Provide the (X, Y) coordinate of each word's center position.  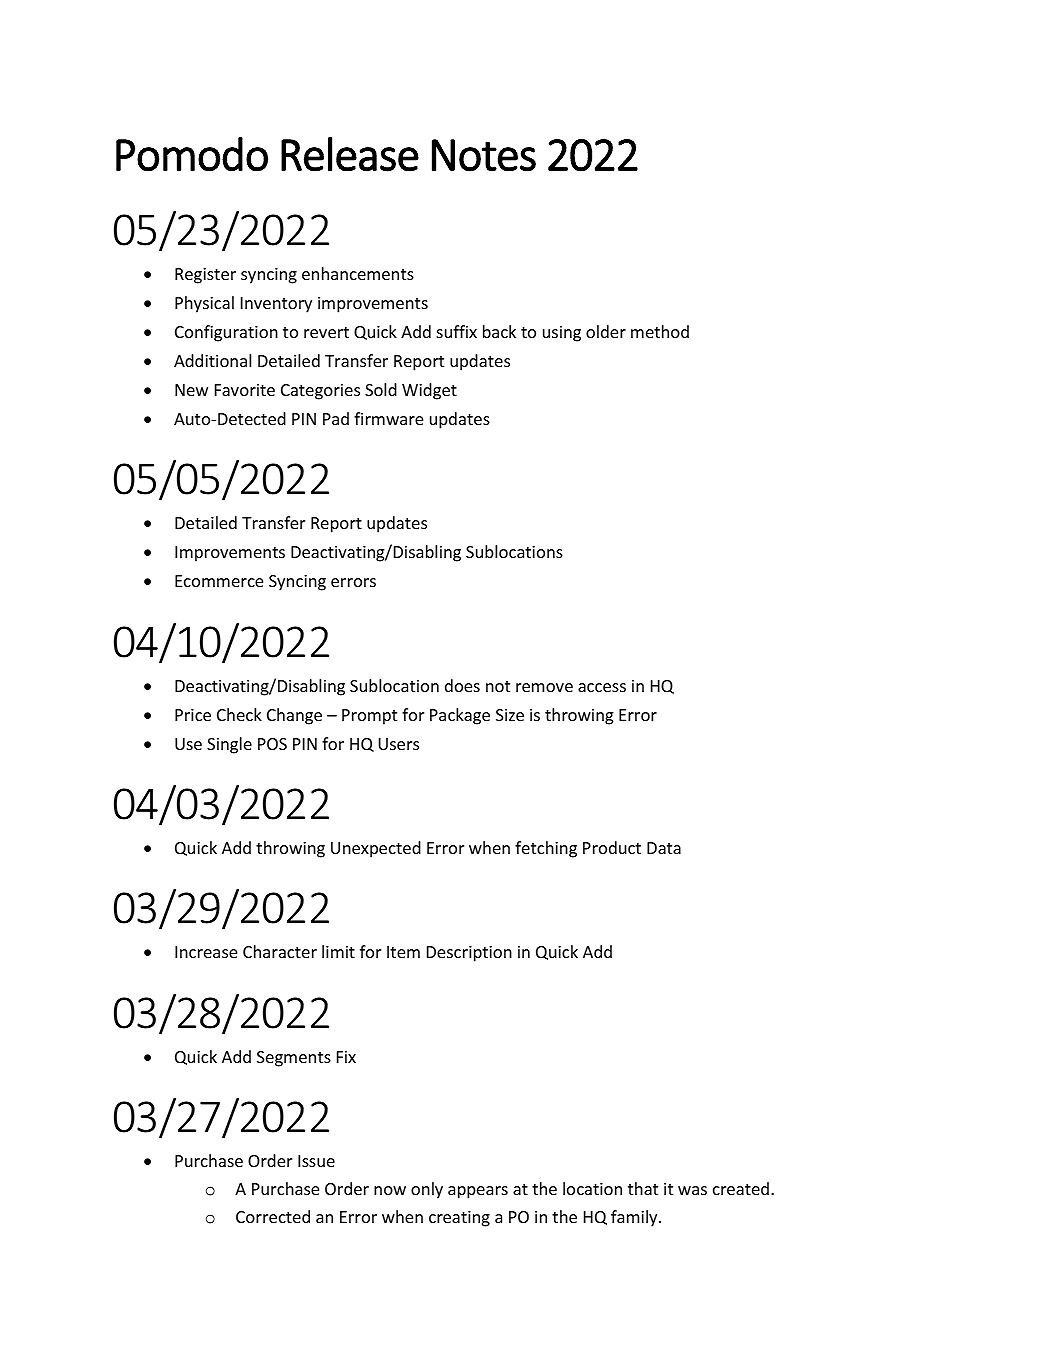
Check (239, 714)
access (602, 687)
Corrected (273, 1216)
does (462, 685)
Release (350, 154)
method (660, 331)
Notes (484, 155)
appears (478, 1192)
